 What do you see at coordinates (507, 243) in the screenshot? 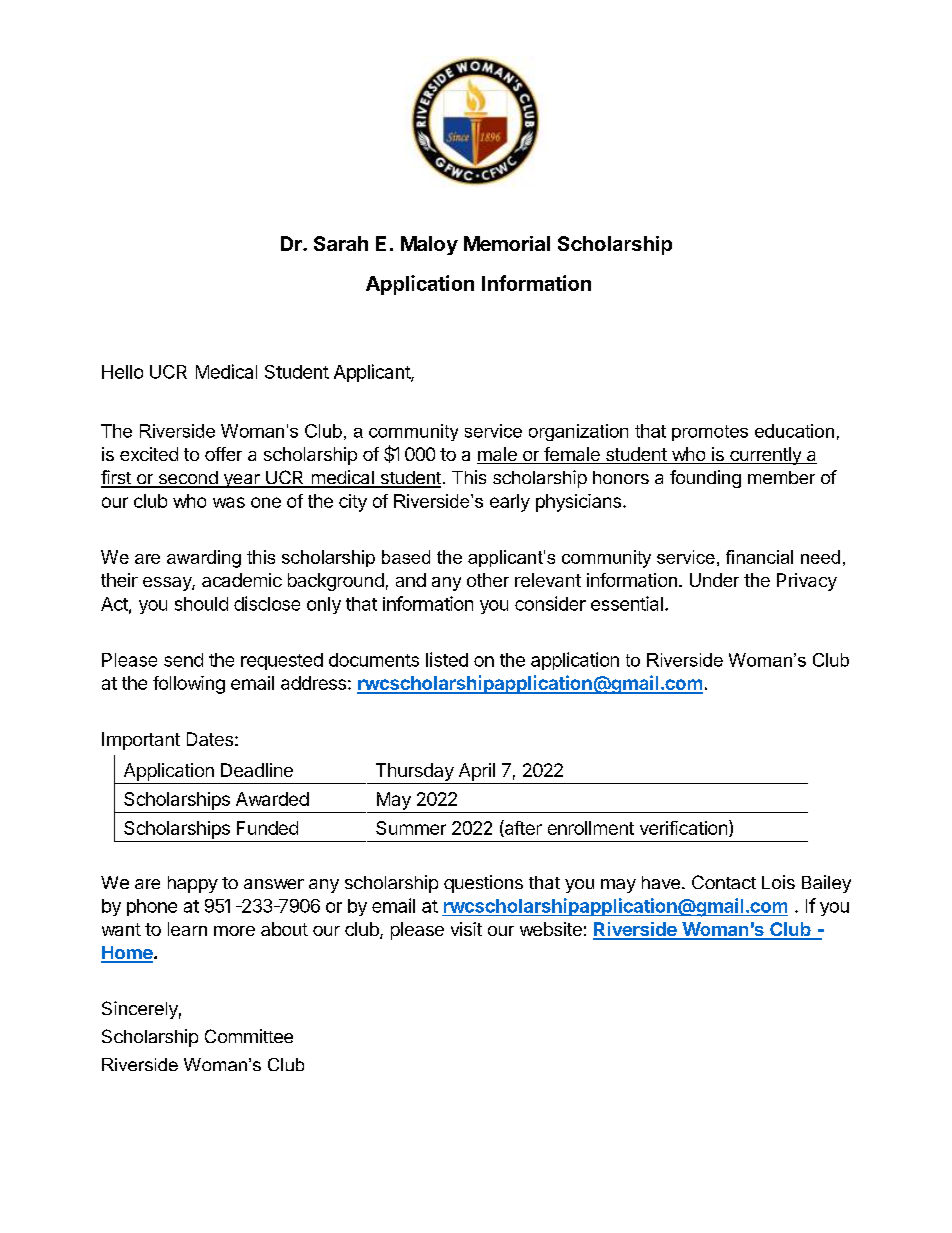
I see `Memorial` at bounding box center [507, 243].
